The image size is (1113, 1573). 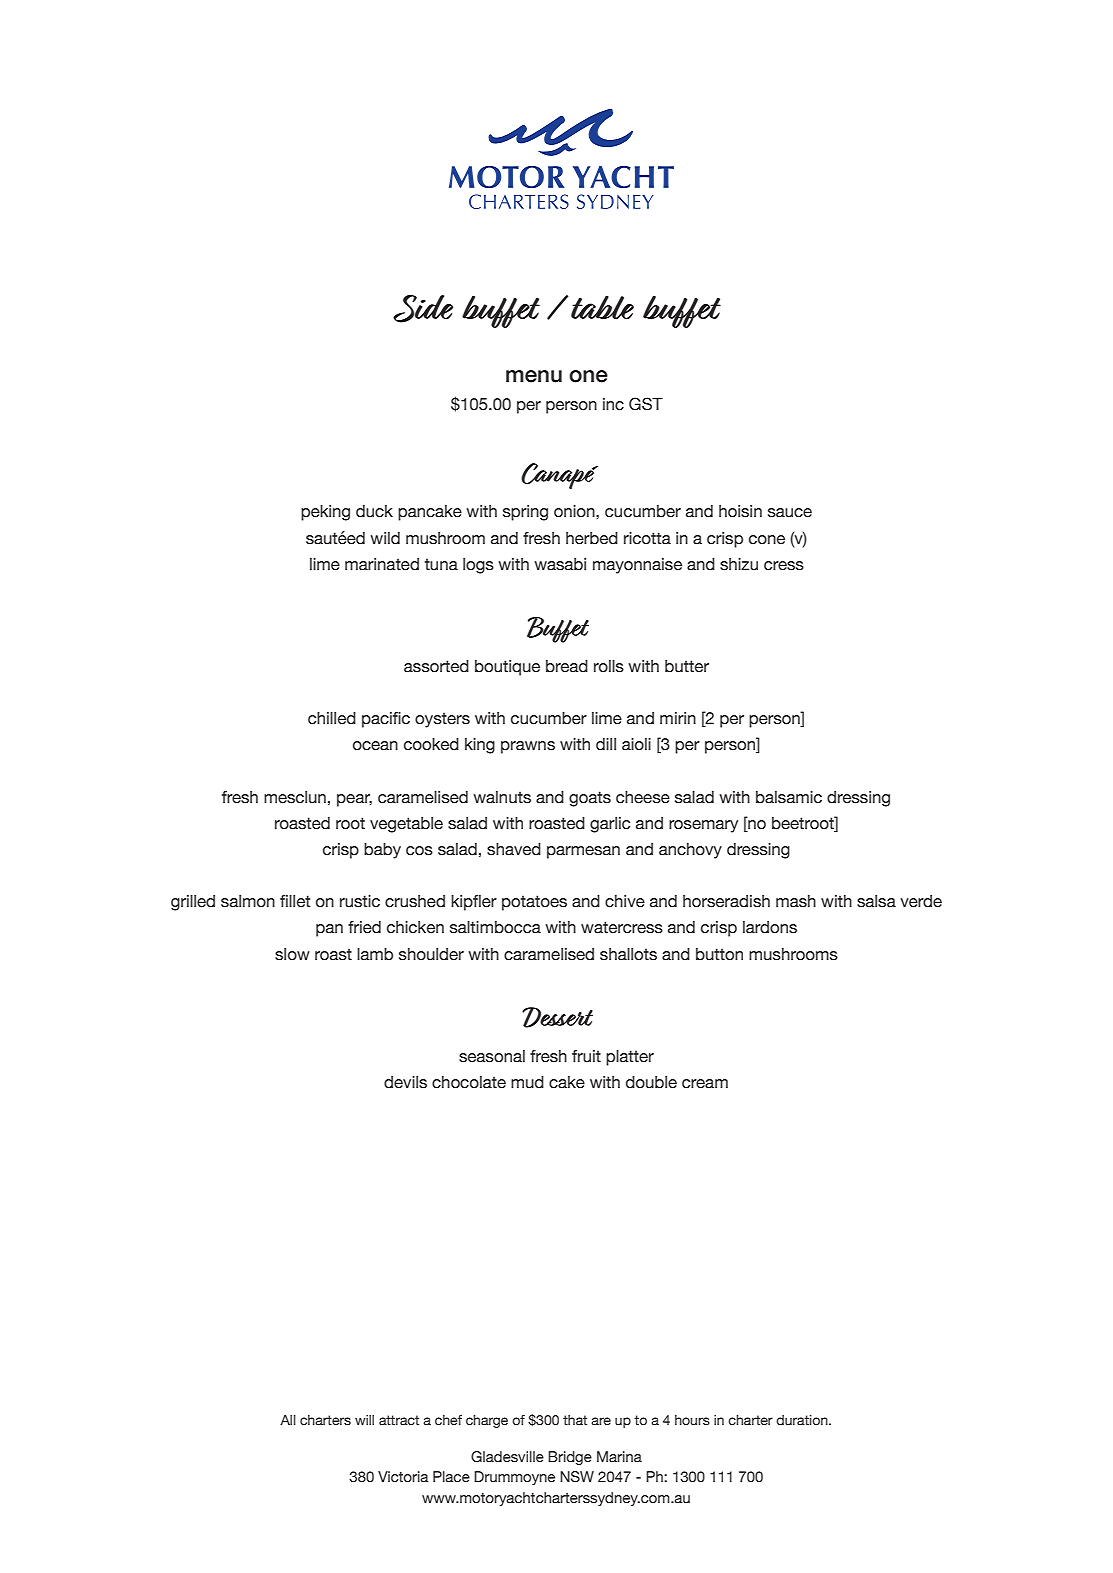 I want to click on duration, so click(x=803, y=1420).
